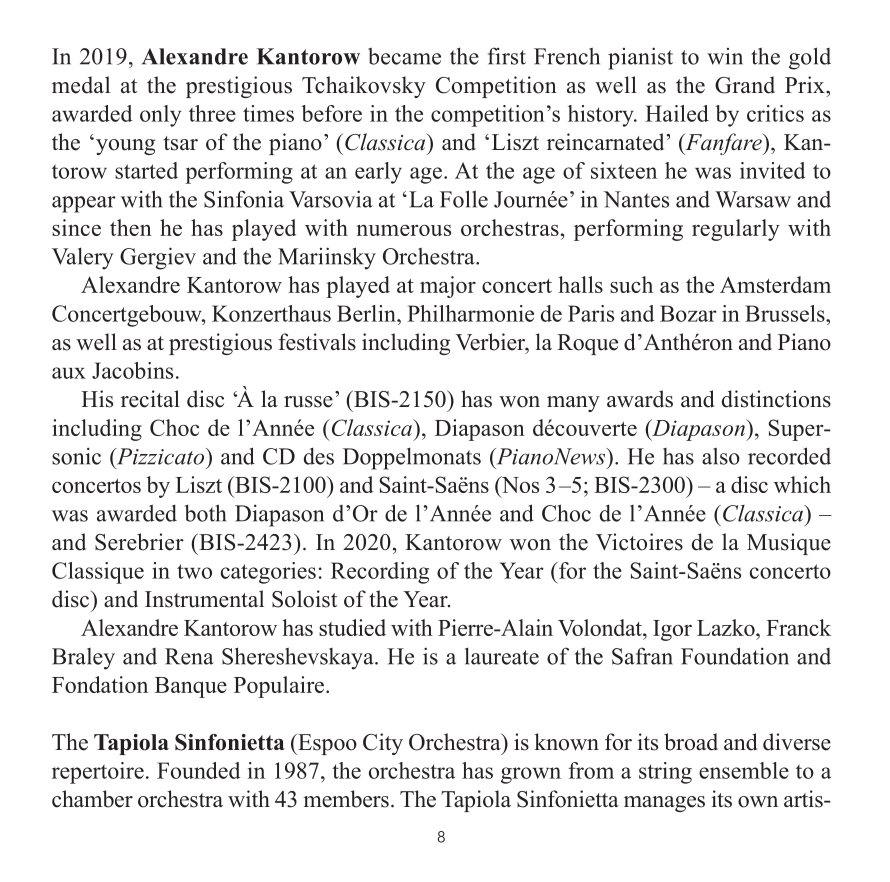 The width and height of the screenshot is (890, 882). I want to click on Grand, so click(745, 85).
